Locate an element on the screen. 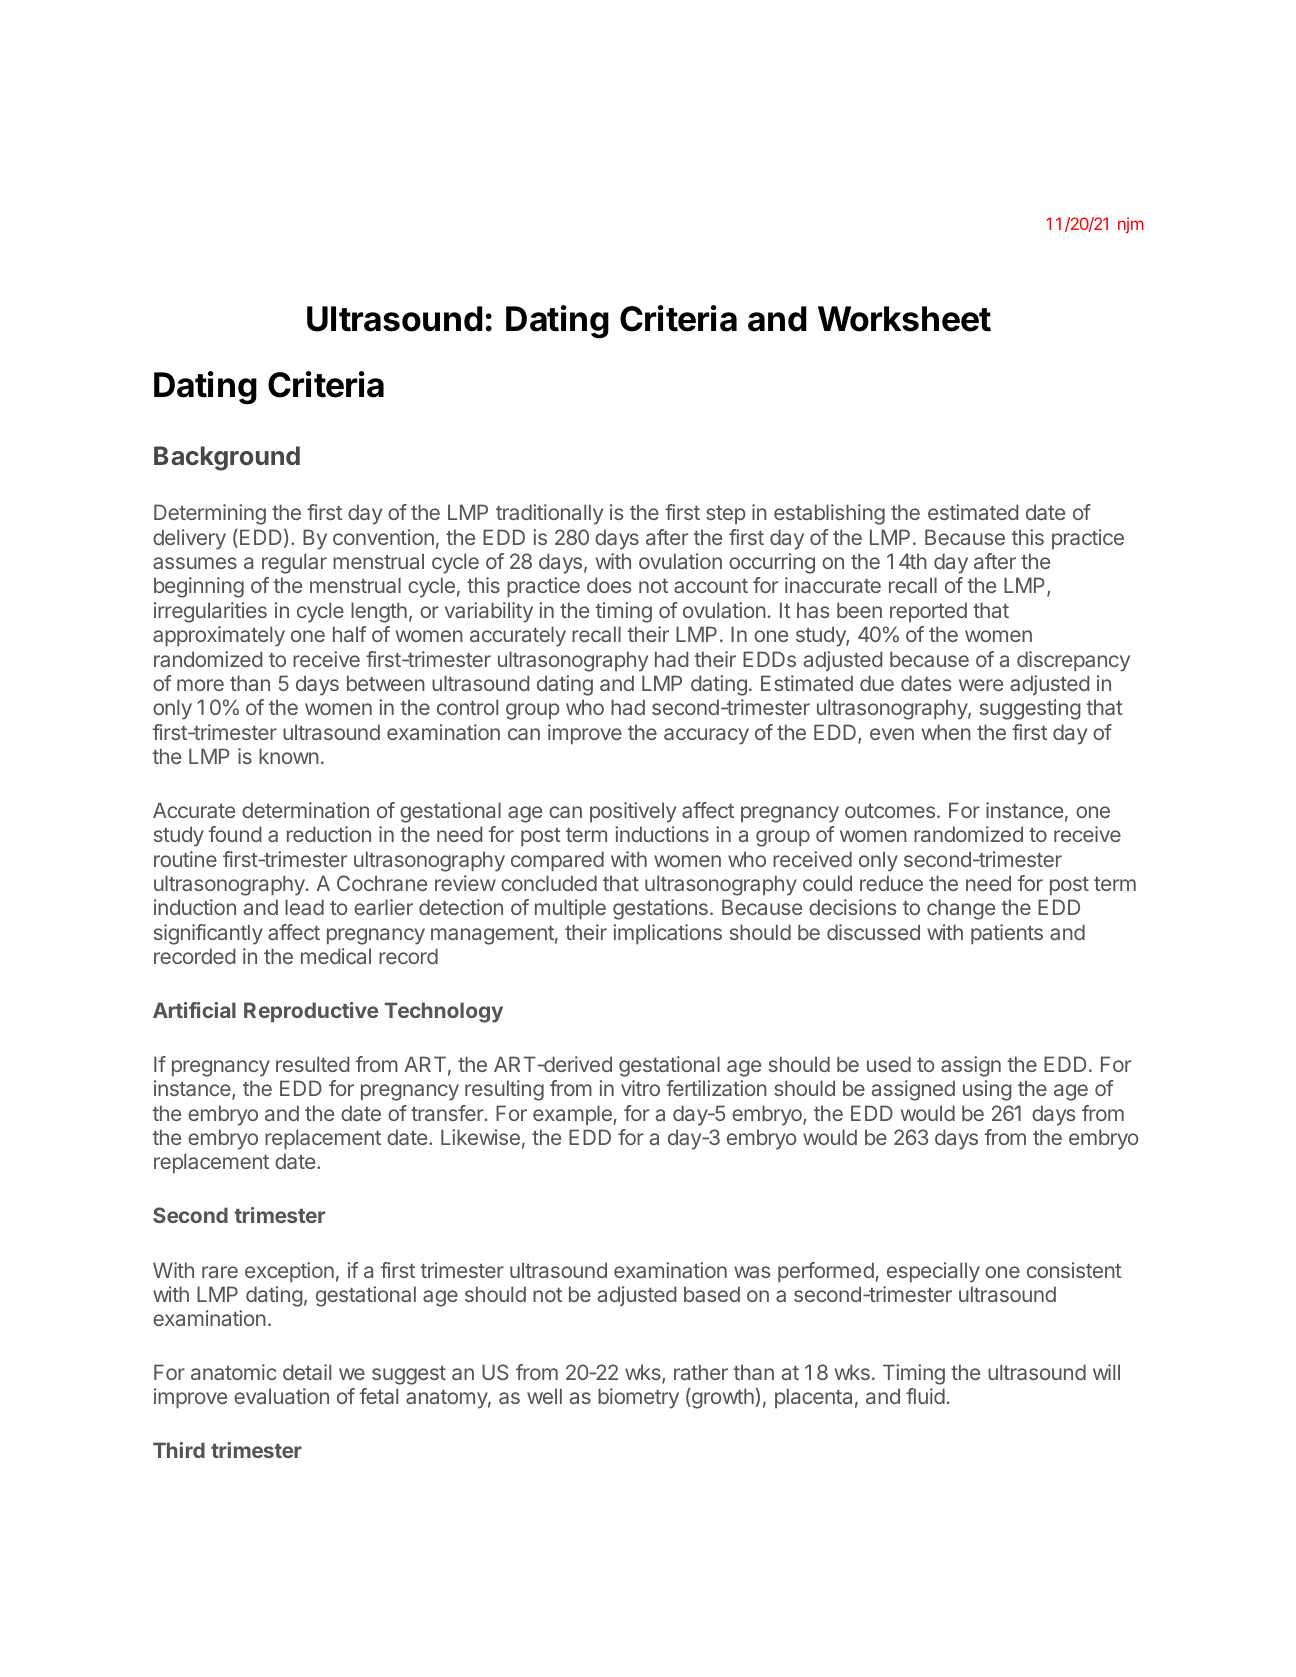  growth is located at coordinates (722, 1398).
